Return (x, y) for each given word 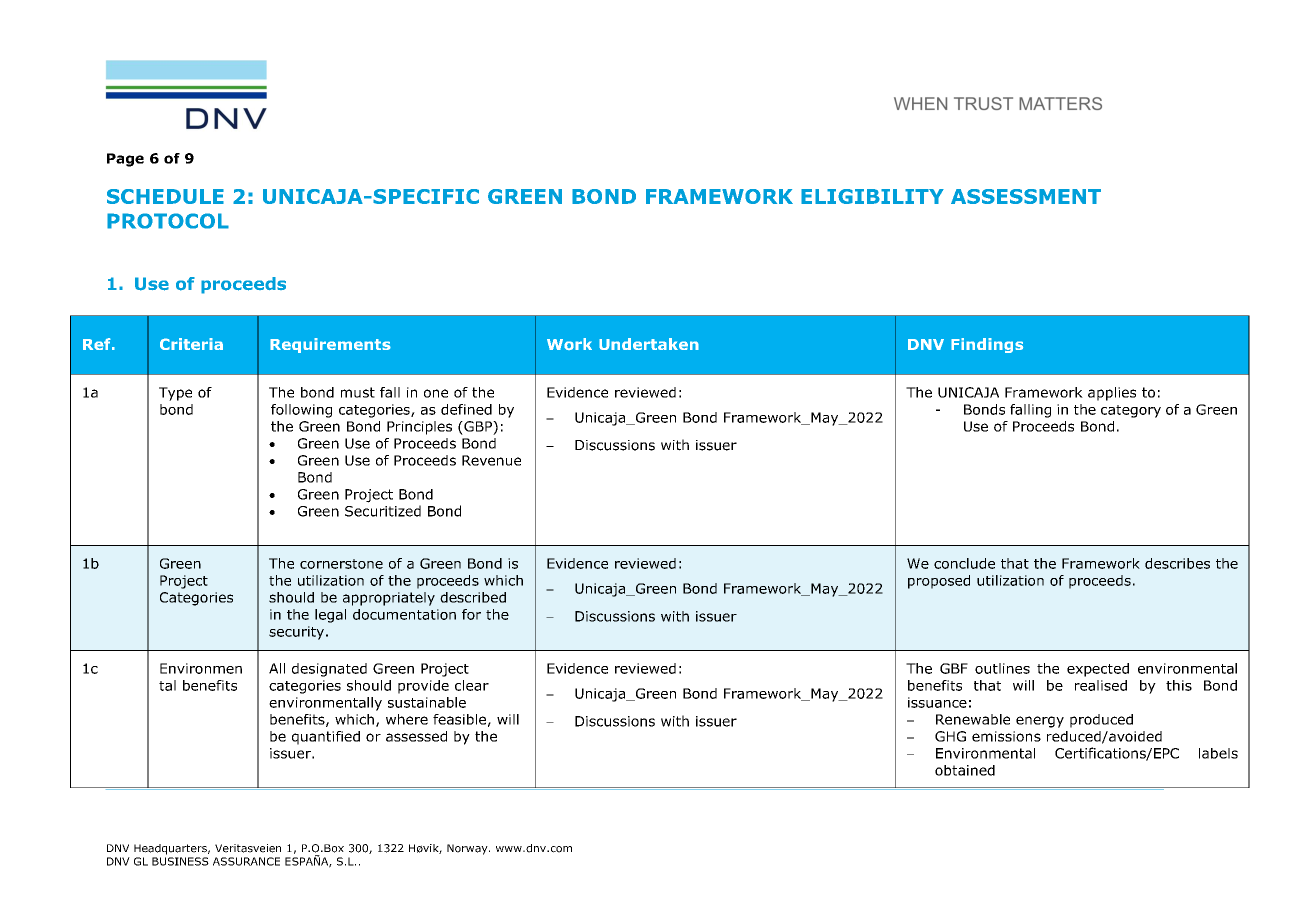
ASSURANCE (246, 861)
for (471, 614)
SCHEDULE (165, 196)
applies (1112, 394)
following (301, 411)
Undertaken (649, 344)
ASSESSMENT (1026, 196)
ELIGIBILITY (872, 196)
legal (330, 616)
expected (1098, 670)
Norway (468, 849)
